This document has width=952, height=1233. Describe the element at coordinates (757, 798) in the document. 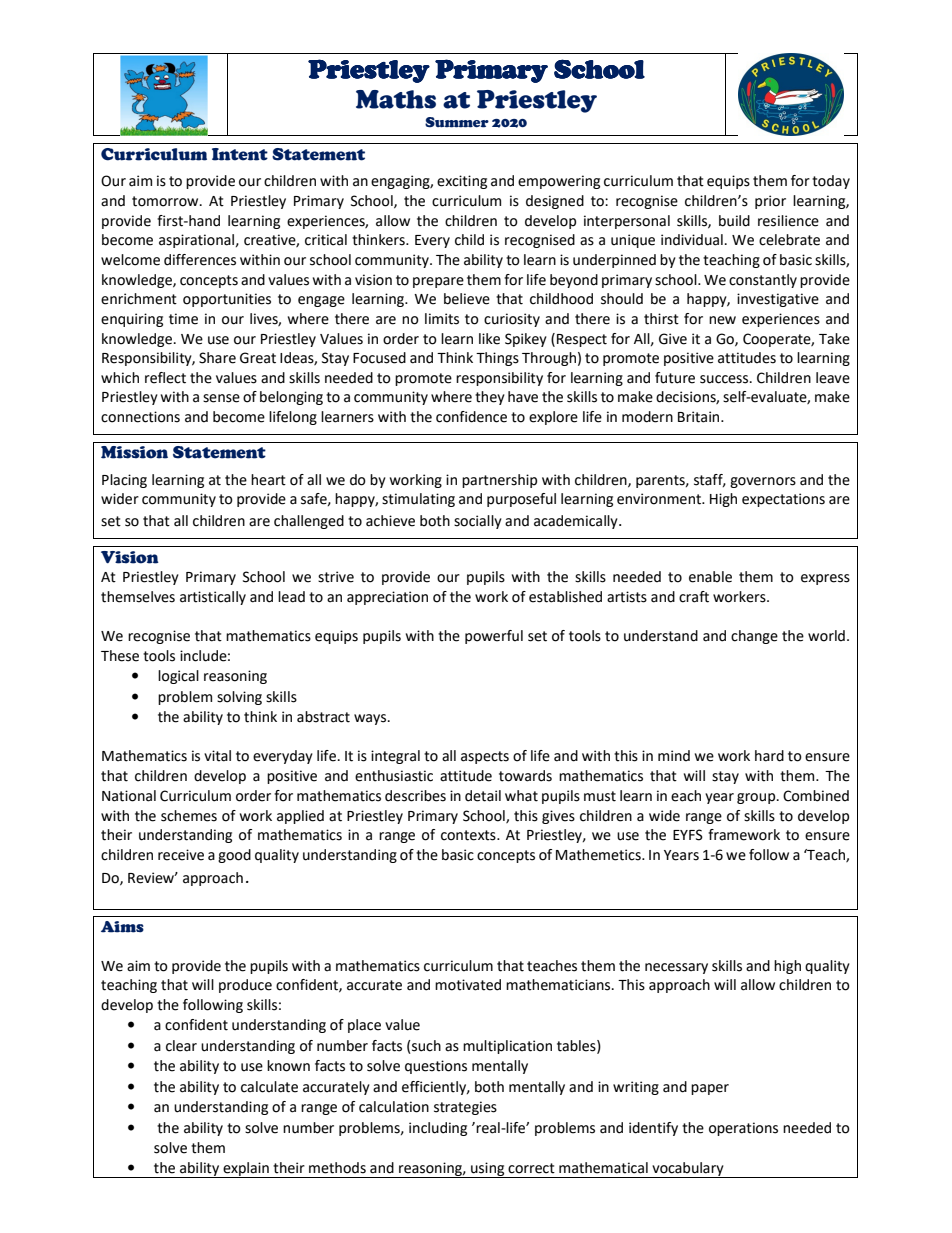

I see `group` at that location.
